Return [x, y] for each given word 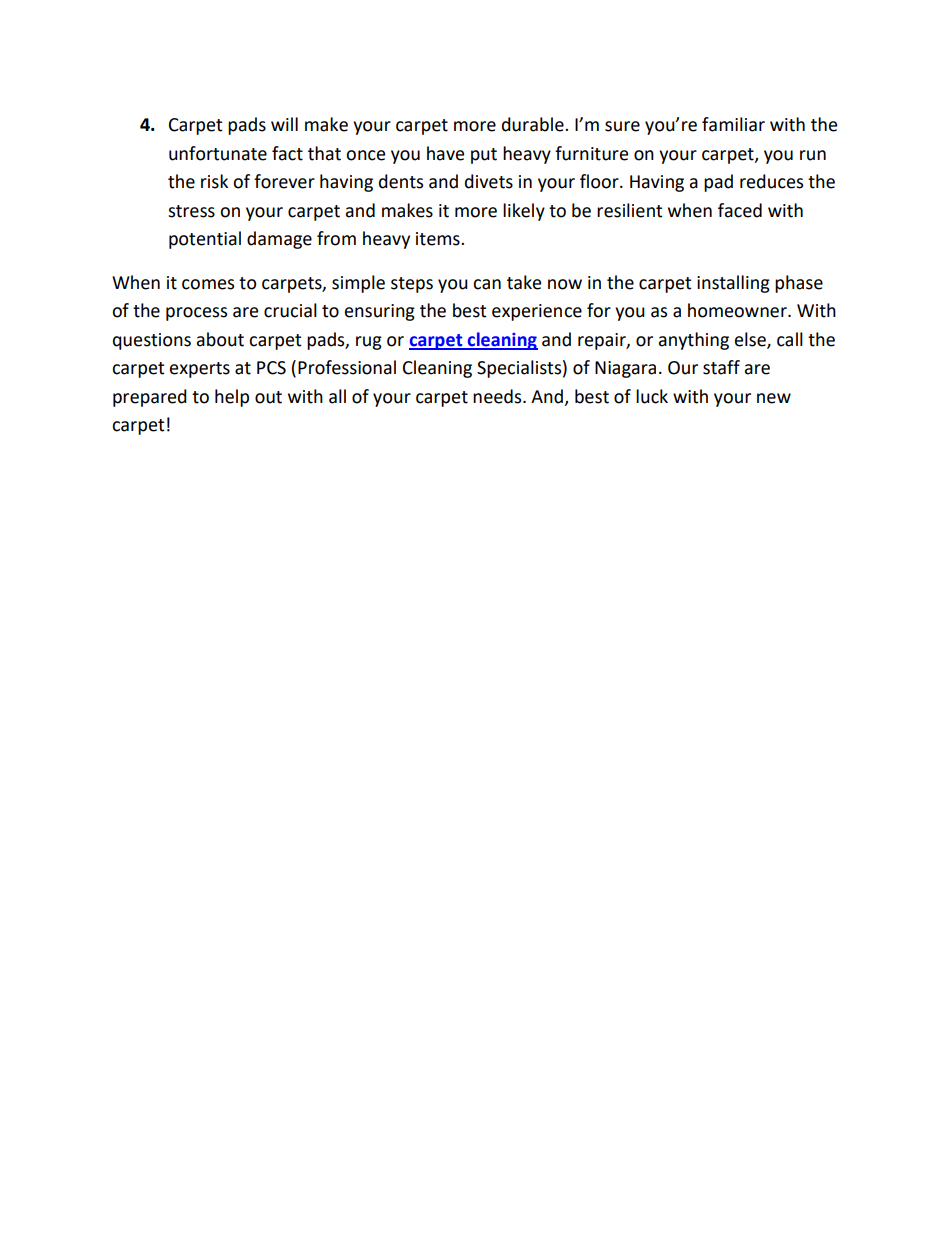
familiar [733, 124]
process [196, 314]
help [232, 398]
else [751, 340]
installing [733, 284]
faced [740, 210]
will [284, 124]
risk [214, 181]
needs [498, 396]
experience [537, 312]
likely [524, 212]
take [524, 282]
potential [205, 240]
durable [534, 124]
